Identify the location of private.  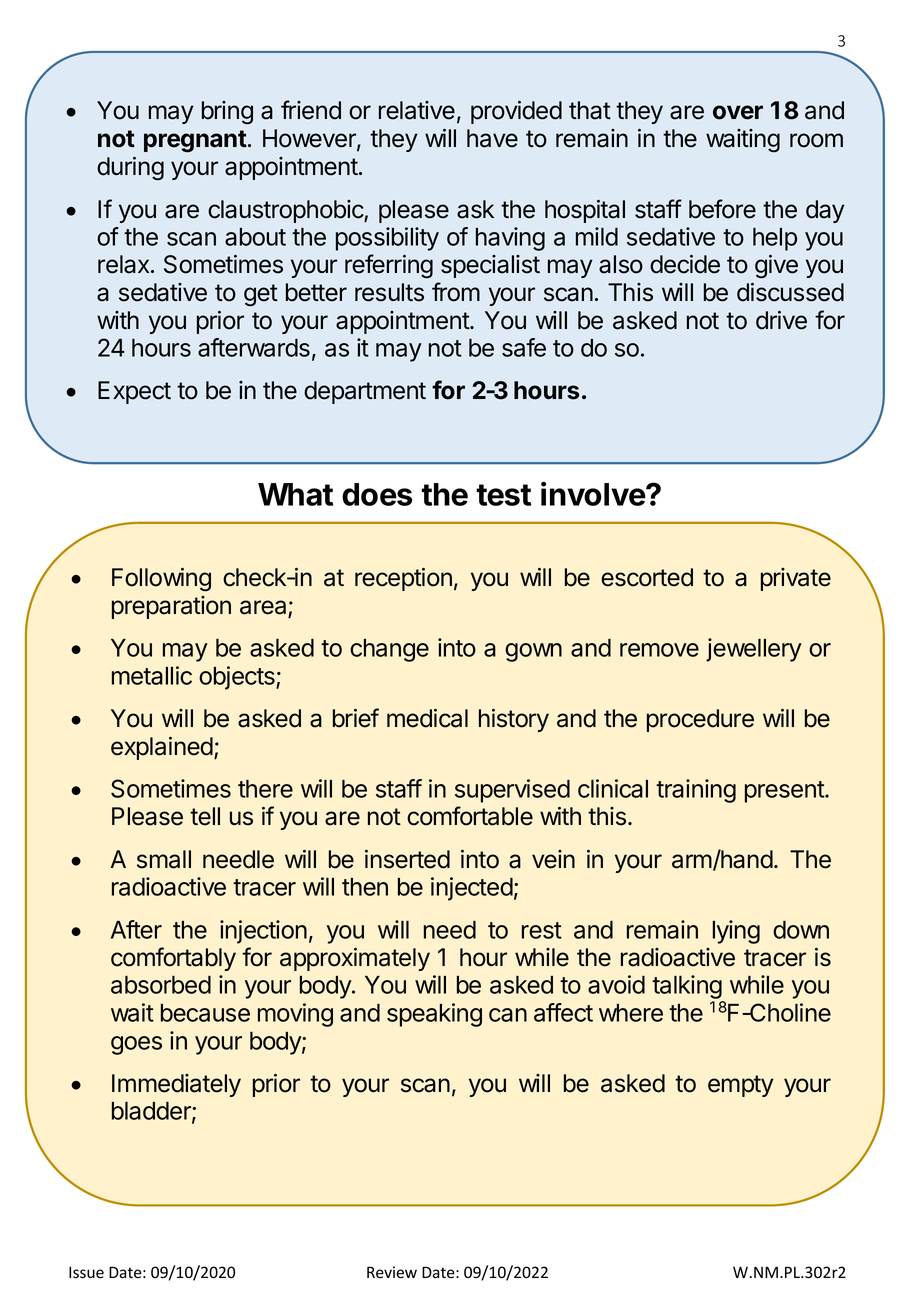
(796, 579).
